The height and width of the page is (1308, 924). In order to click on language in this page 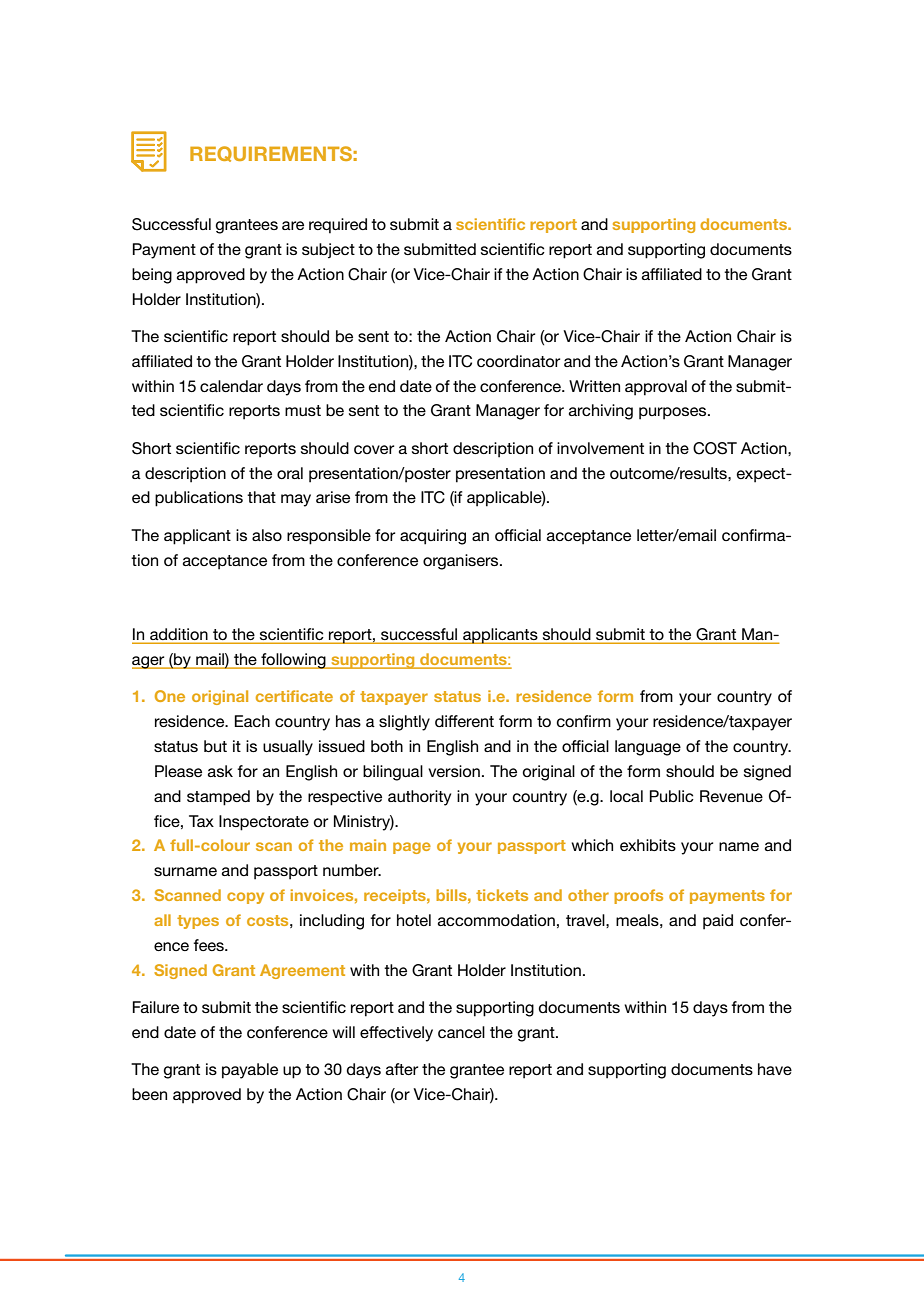, I will do `click(648, 748)`.
